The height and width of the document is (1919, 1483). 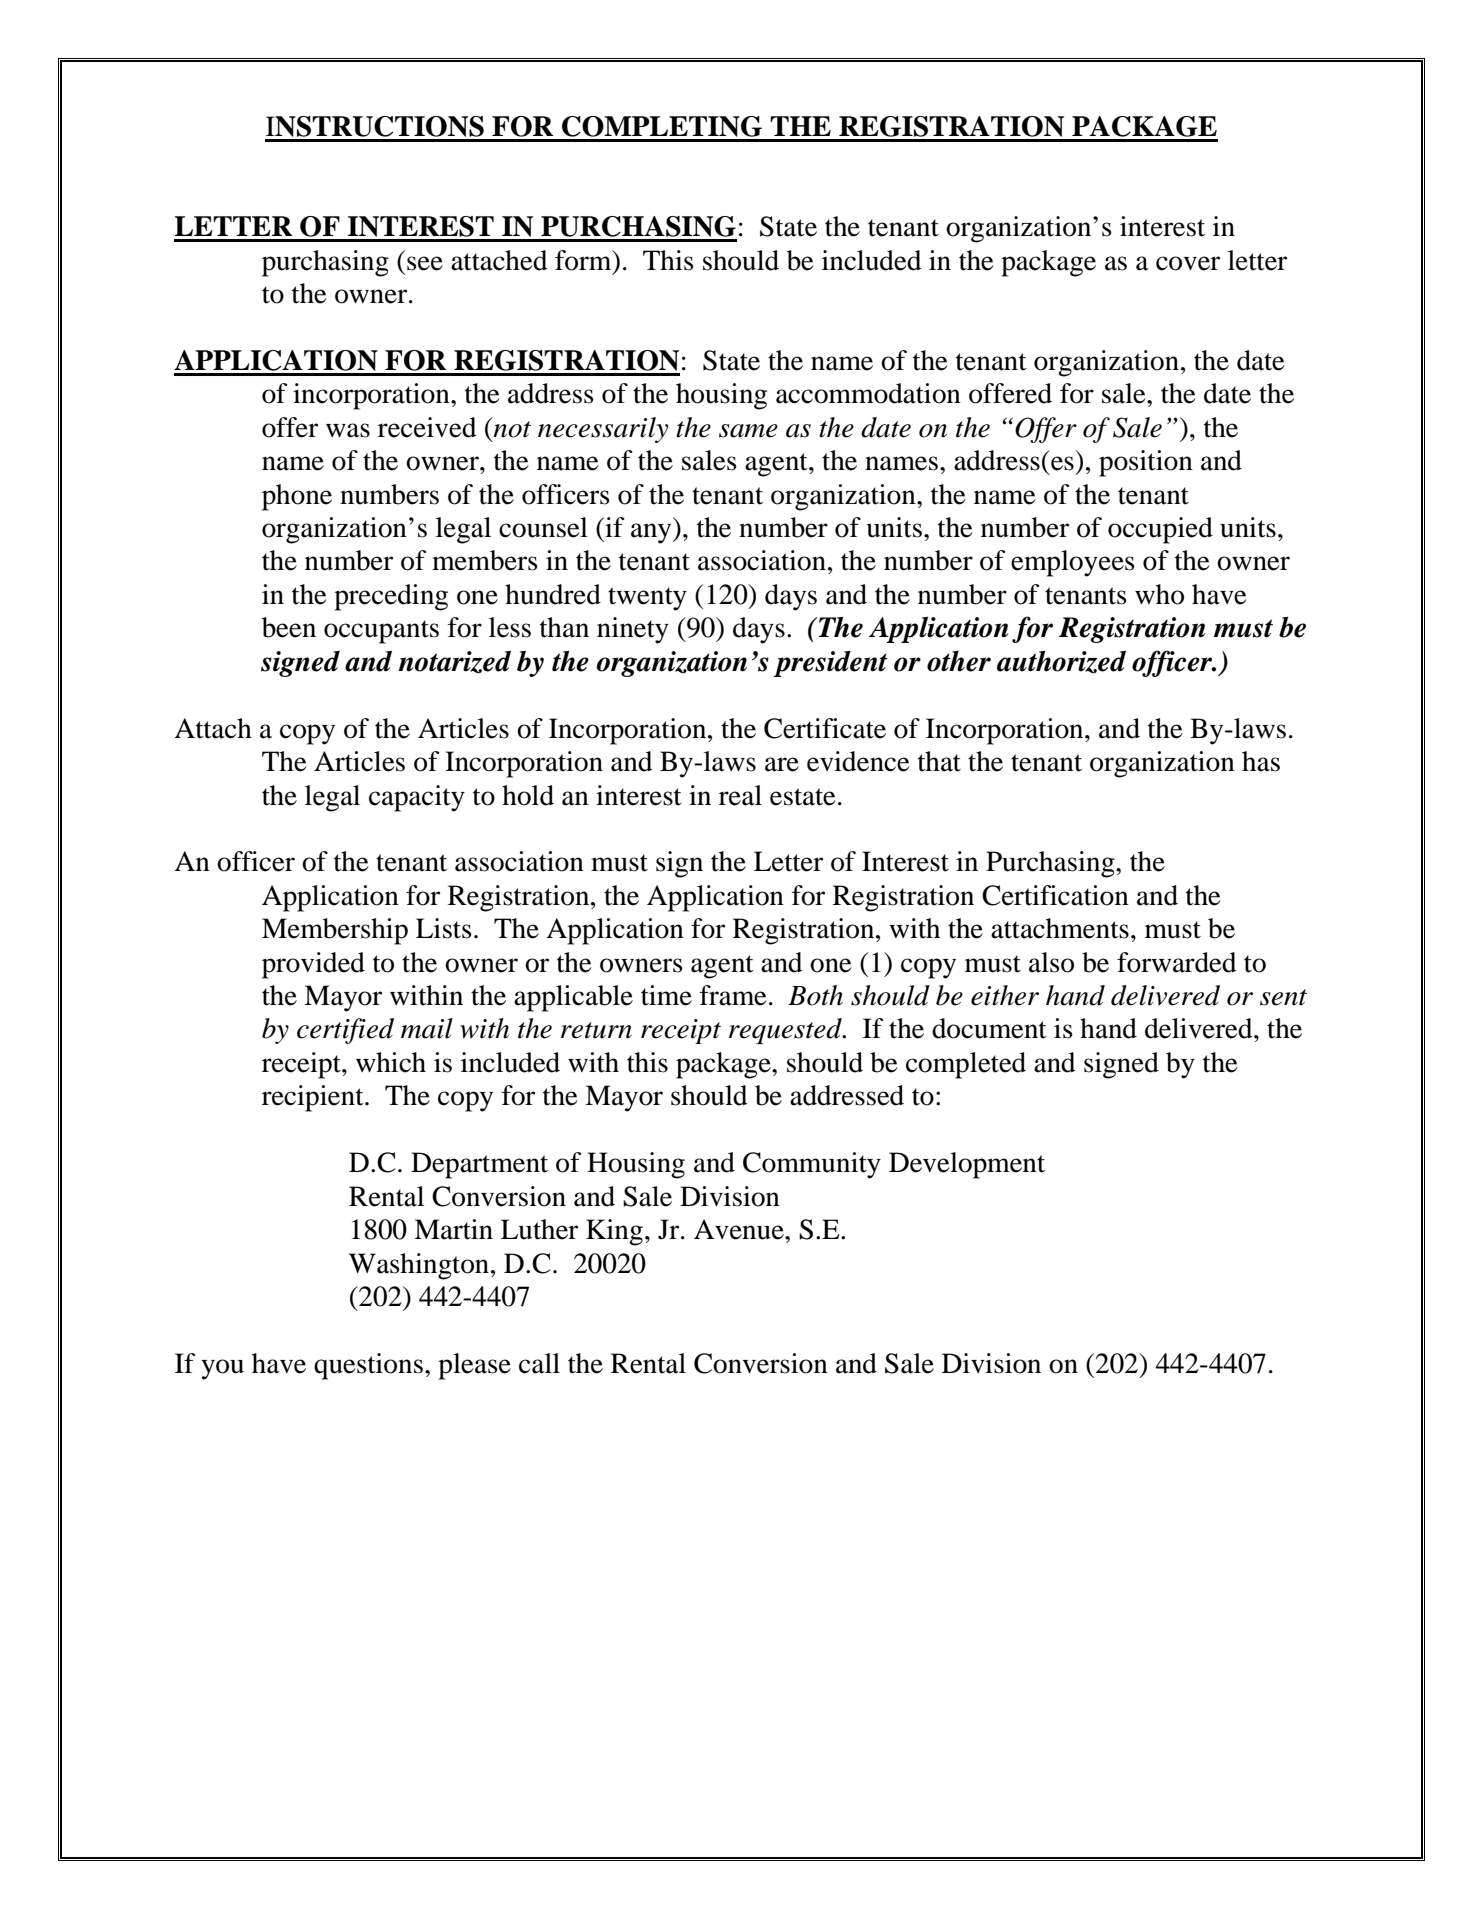 I want to click on Community, so click(x=812, y=1165).
